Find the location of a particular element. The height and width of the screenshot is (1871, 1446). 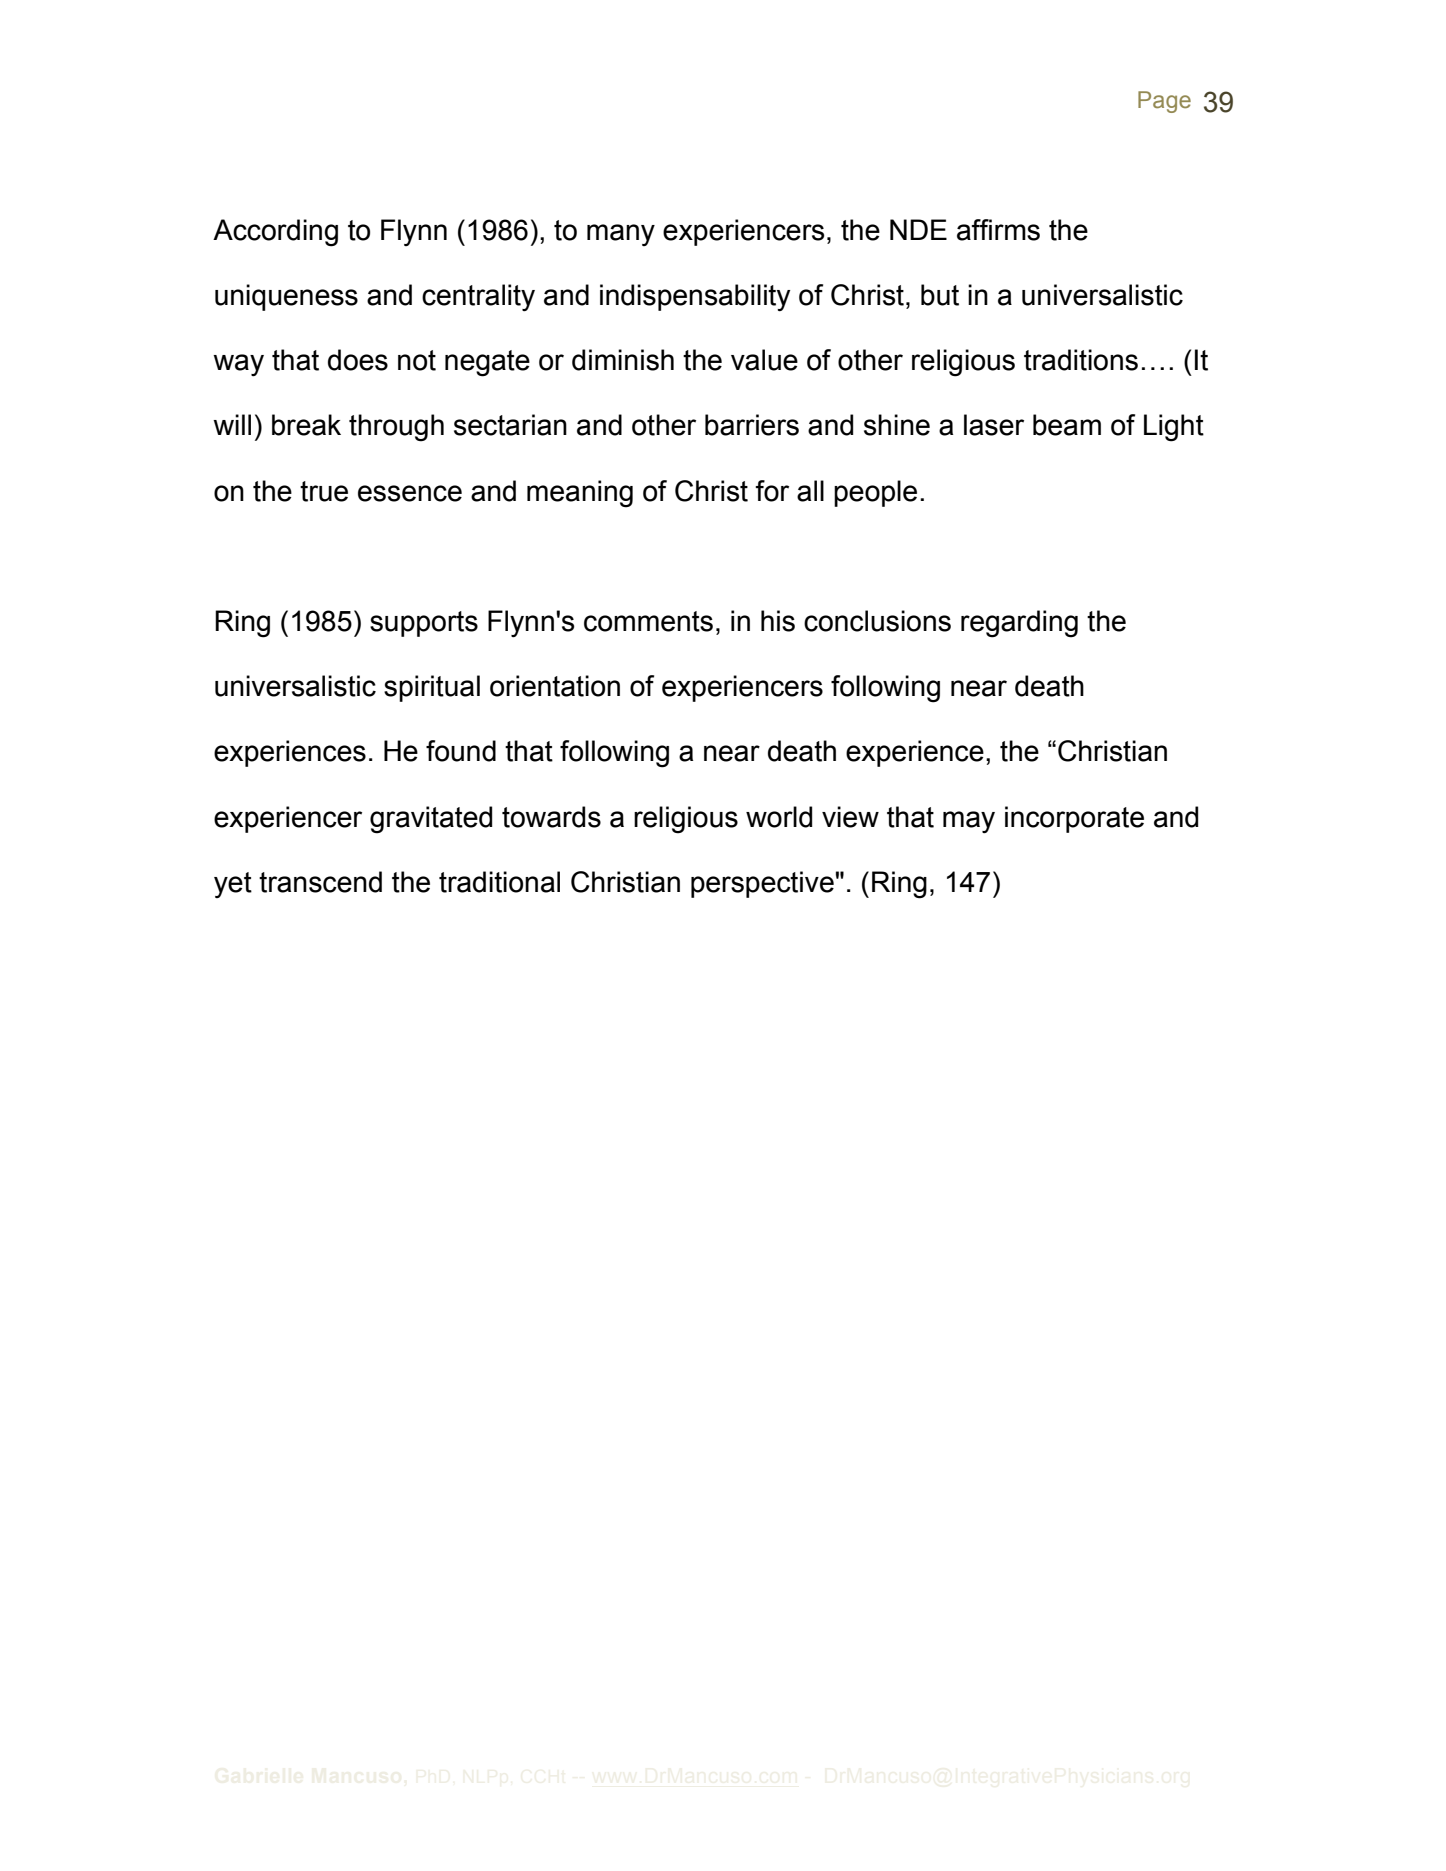

for is located at coordinates (772, 491).
